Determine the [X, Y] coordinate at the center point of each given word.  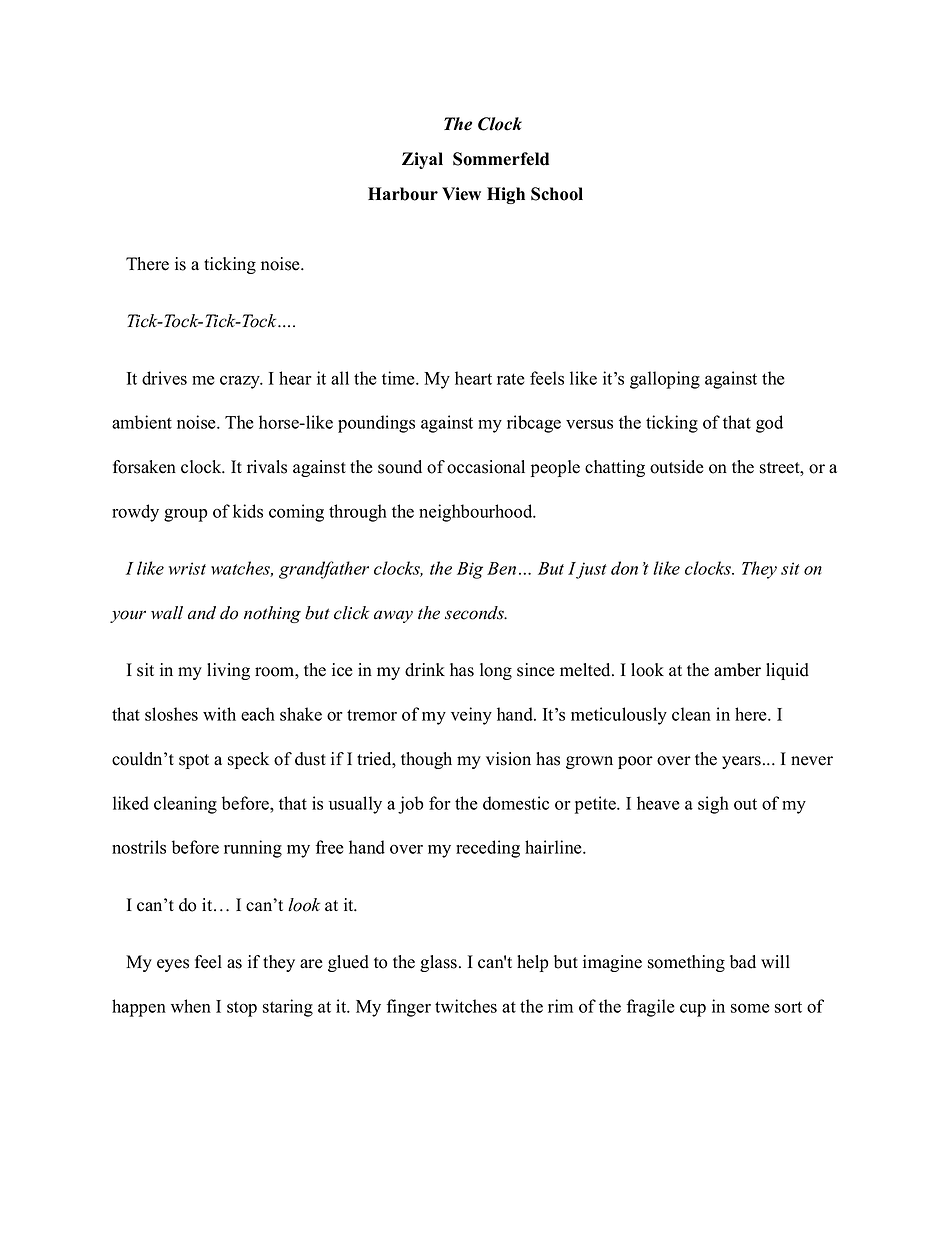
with [219, 714]
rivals [267, 467]
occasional [486, 467]
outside [677, 467]
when [191, 1006]
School [557, 194]
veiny [471, 716]
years [741, 762]
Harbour [403, 194]
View [461, 194]
